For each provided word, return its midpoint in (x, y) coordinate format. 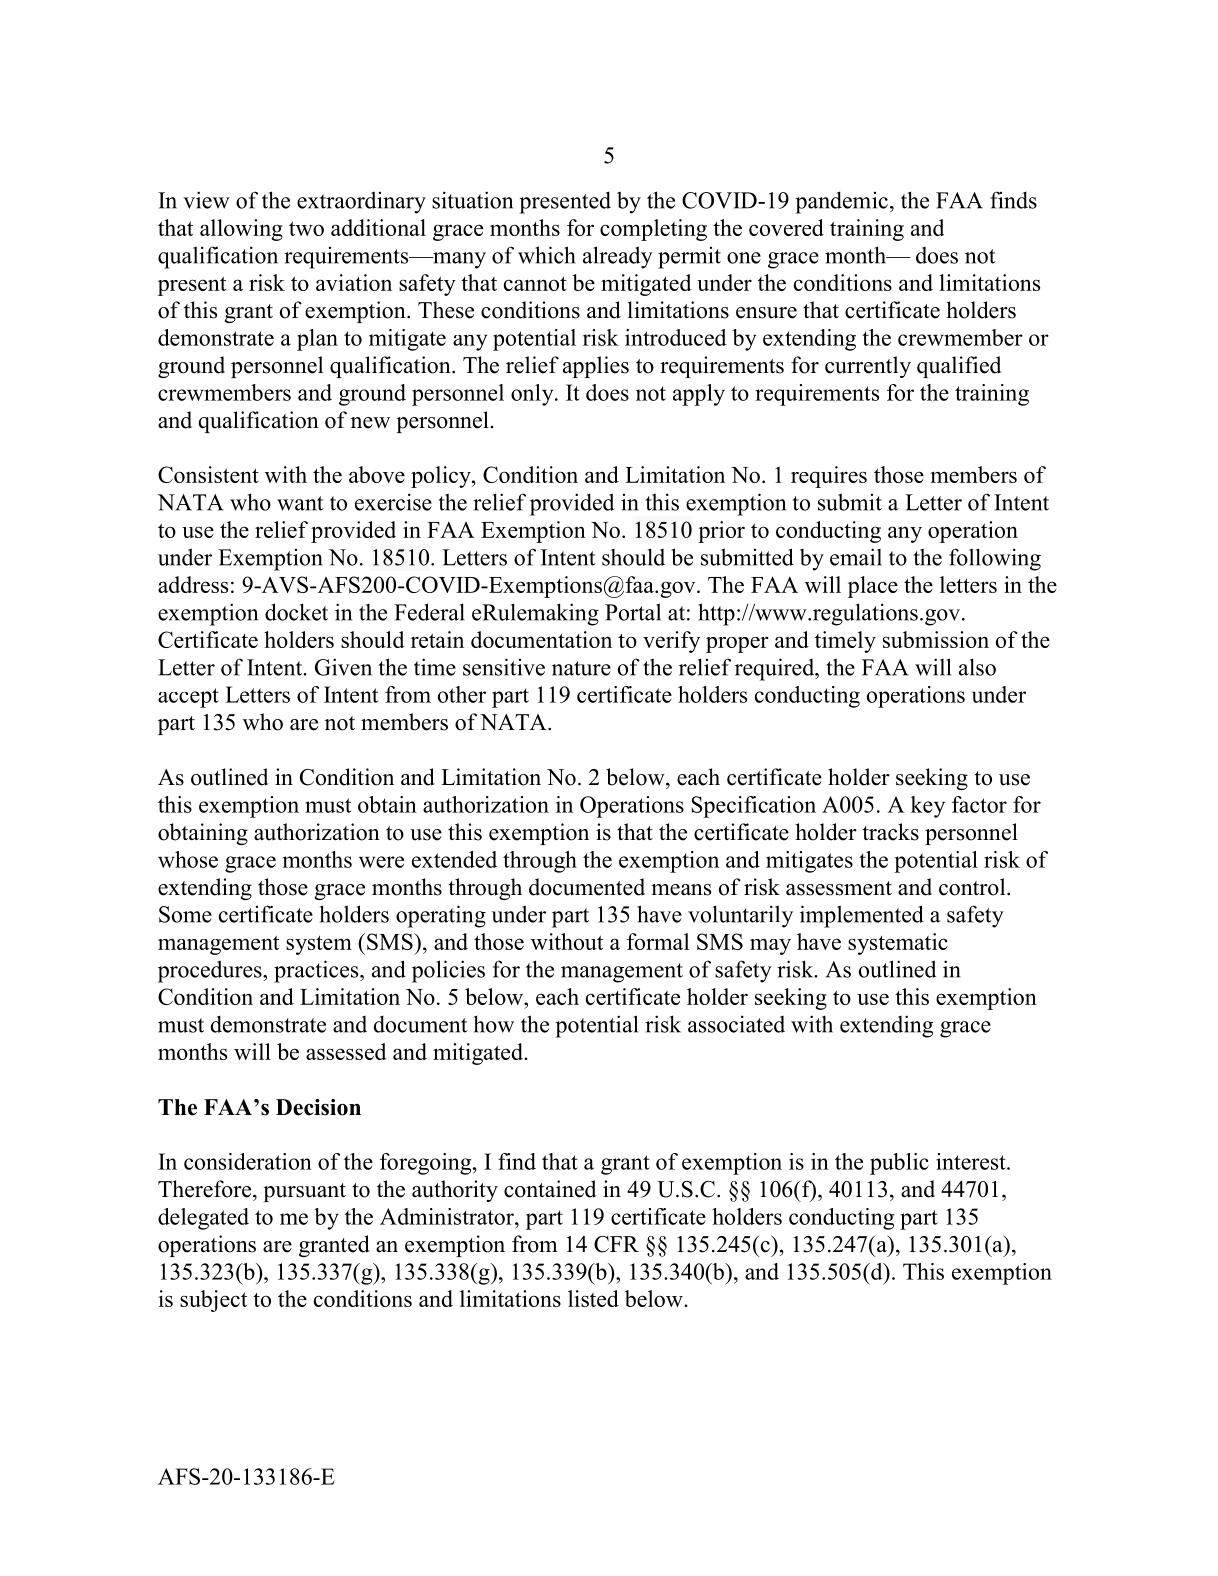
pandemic (841, 202)
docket (296, 612)
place (873, 587)
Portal (633, 612)
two (306, 228)
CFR (616, 1244)
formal (658, 941)
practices (317, 971)
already (618, 257)
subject (213, 1301)
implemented (862, 916)
